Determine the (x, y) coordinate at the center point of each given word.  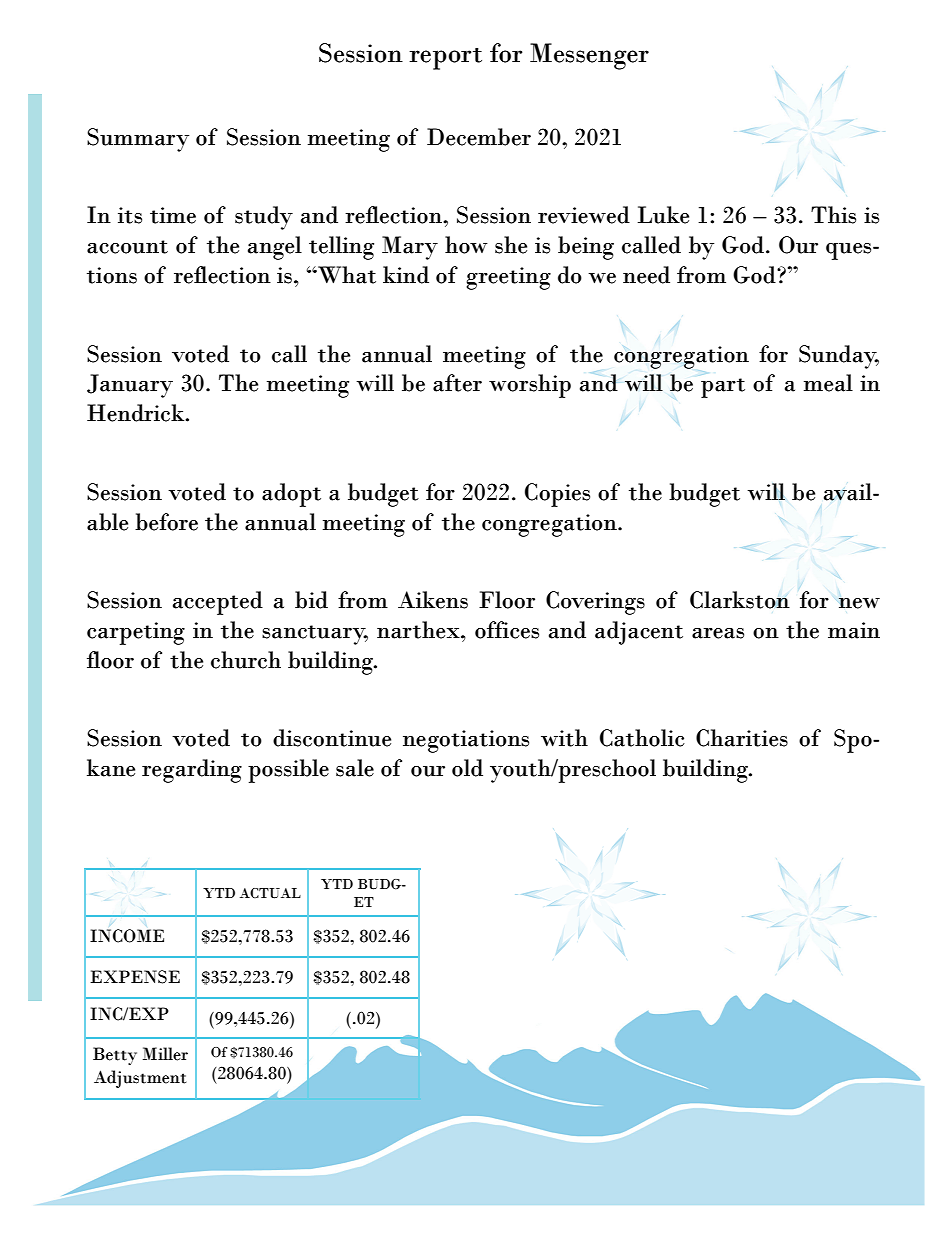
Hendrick (137, 413)
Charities (742, 738)
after (457, 383)
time (173, 215)
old (467, 768)
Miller (165, 1054)
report (445, 59)
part (723, 388)
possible (288, 771)
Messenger (589, 56)
